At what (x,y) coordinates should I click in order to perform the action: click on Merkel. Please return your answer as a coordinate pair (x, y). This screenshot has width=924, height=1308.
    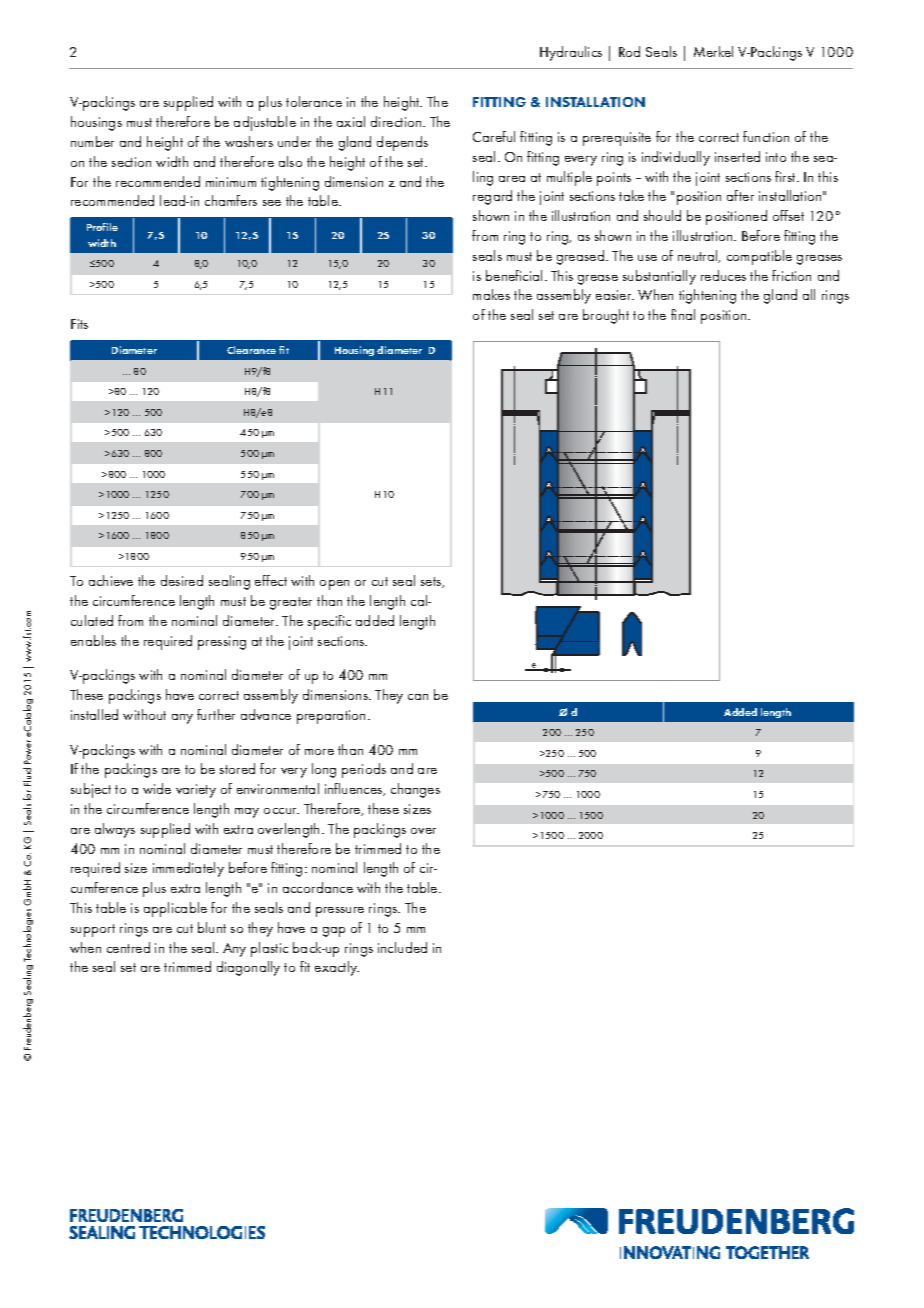
    Looking at the image, I should click on (713, 51).
